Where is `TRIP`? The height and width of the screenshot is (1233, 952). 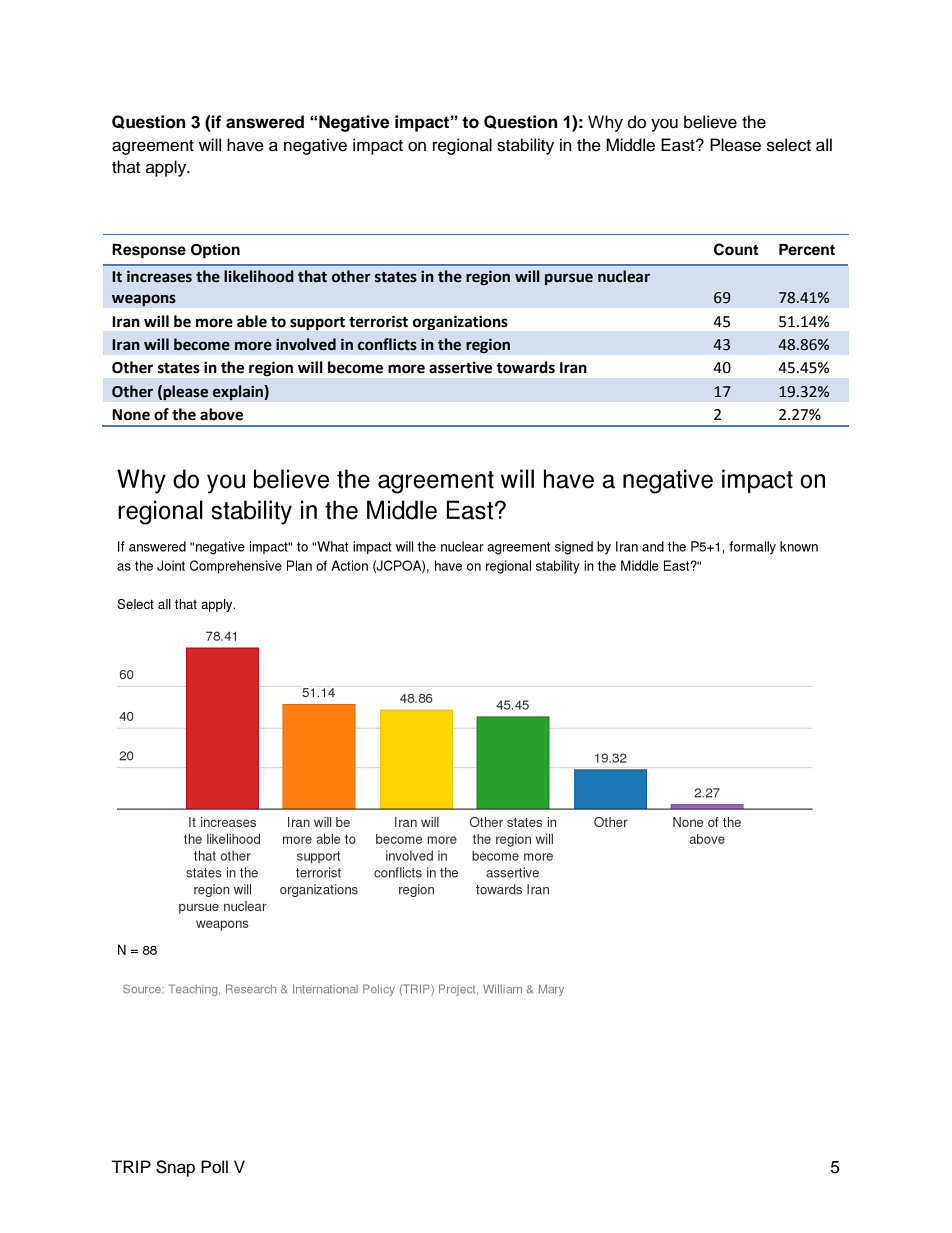
TRIP is located at coordinates (131, 1166).
